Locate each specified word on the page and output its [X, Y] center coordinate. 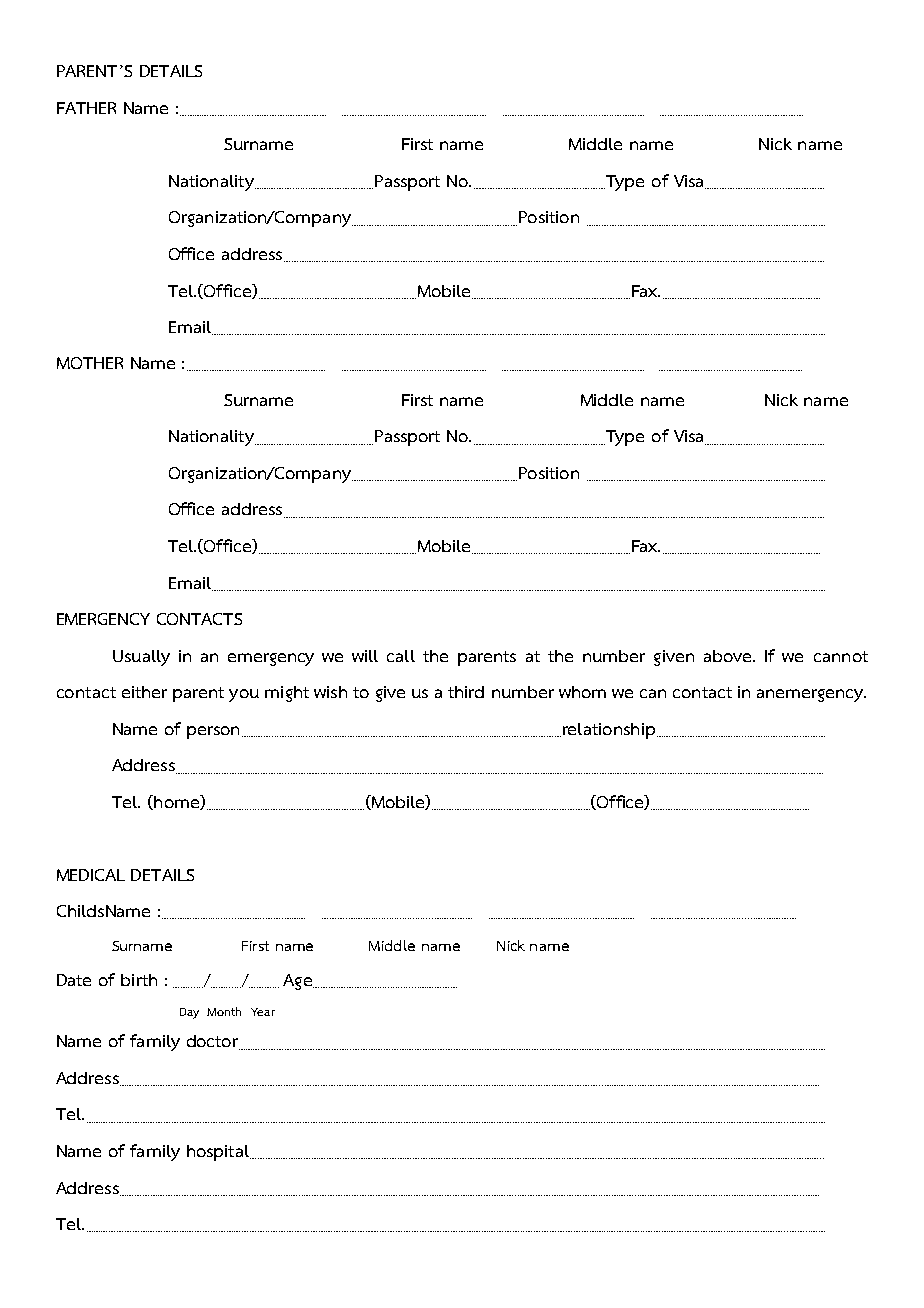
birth [139, 980]
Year [263, 1012]
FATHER [86, 108]
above [729, 656]
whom [582, 692]
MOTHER [90, 363]
